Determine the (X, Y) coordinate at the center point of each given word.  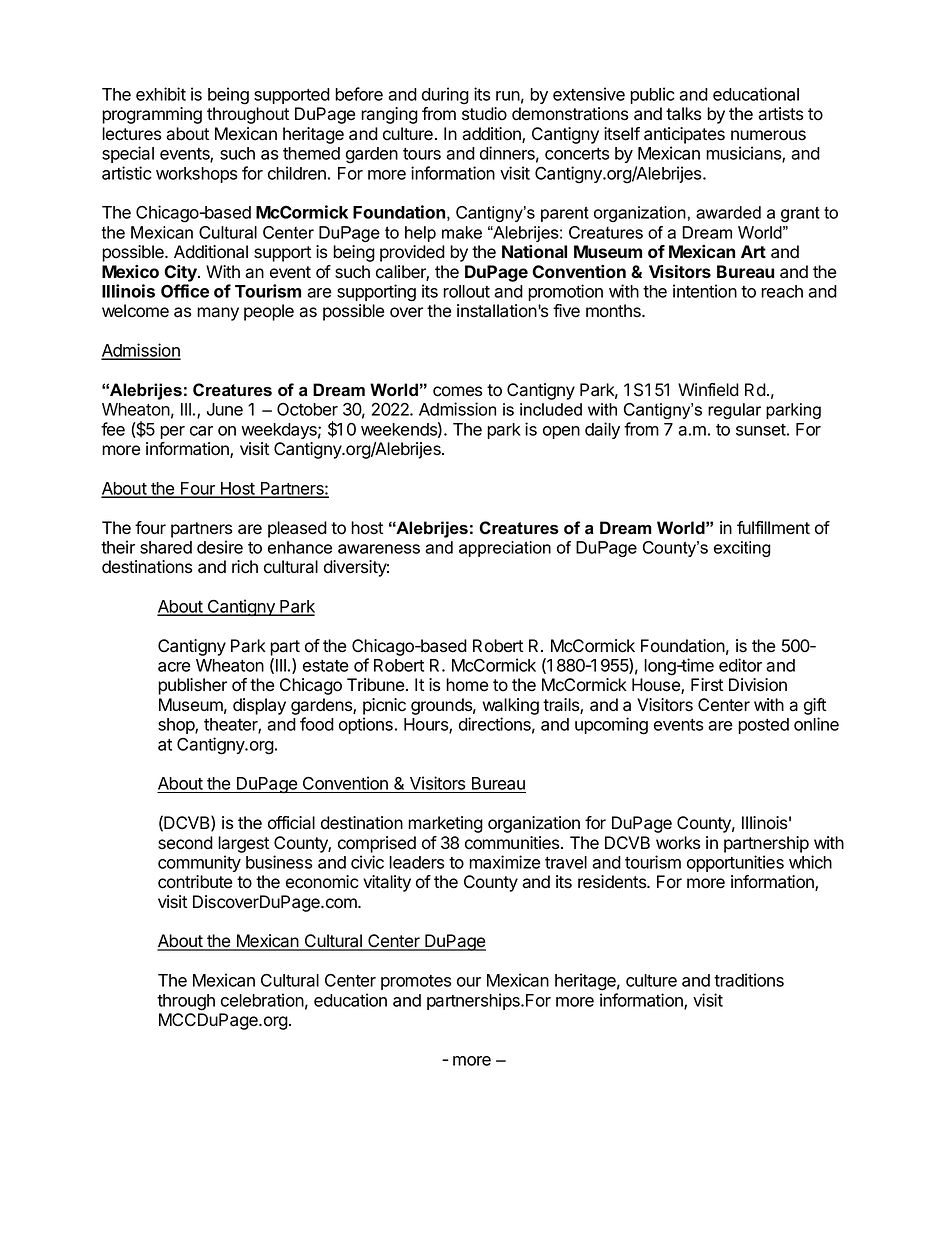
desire (220, 547)
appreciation (505, 549)
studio (484, 114)
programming (152, 115)
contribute (195, 882)
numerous (768, 135)
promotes (416, 982)
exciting (742, 549)
